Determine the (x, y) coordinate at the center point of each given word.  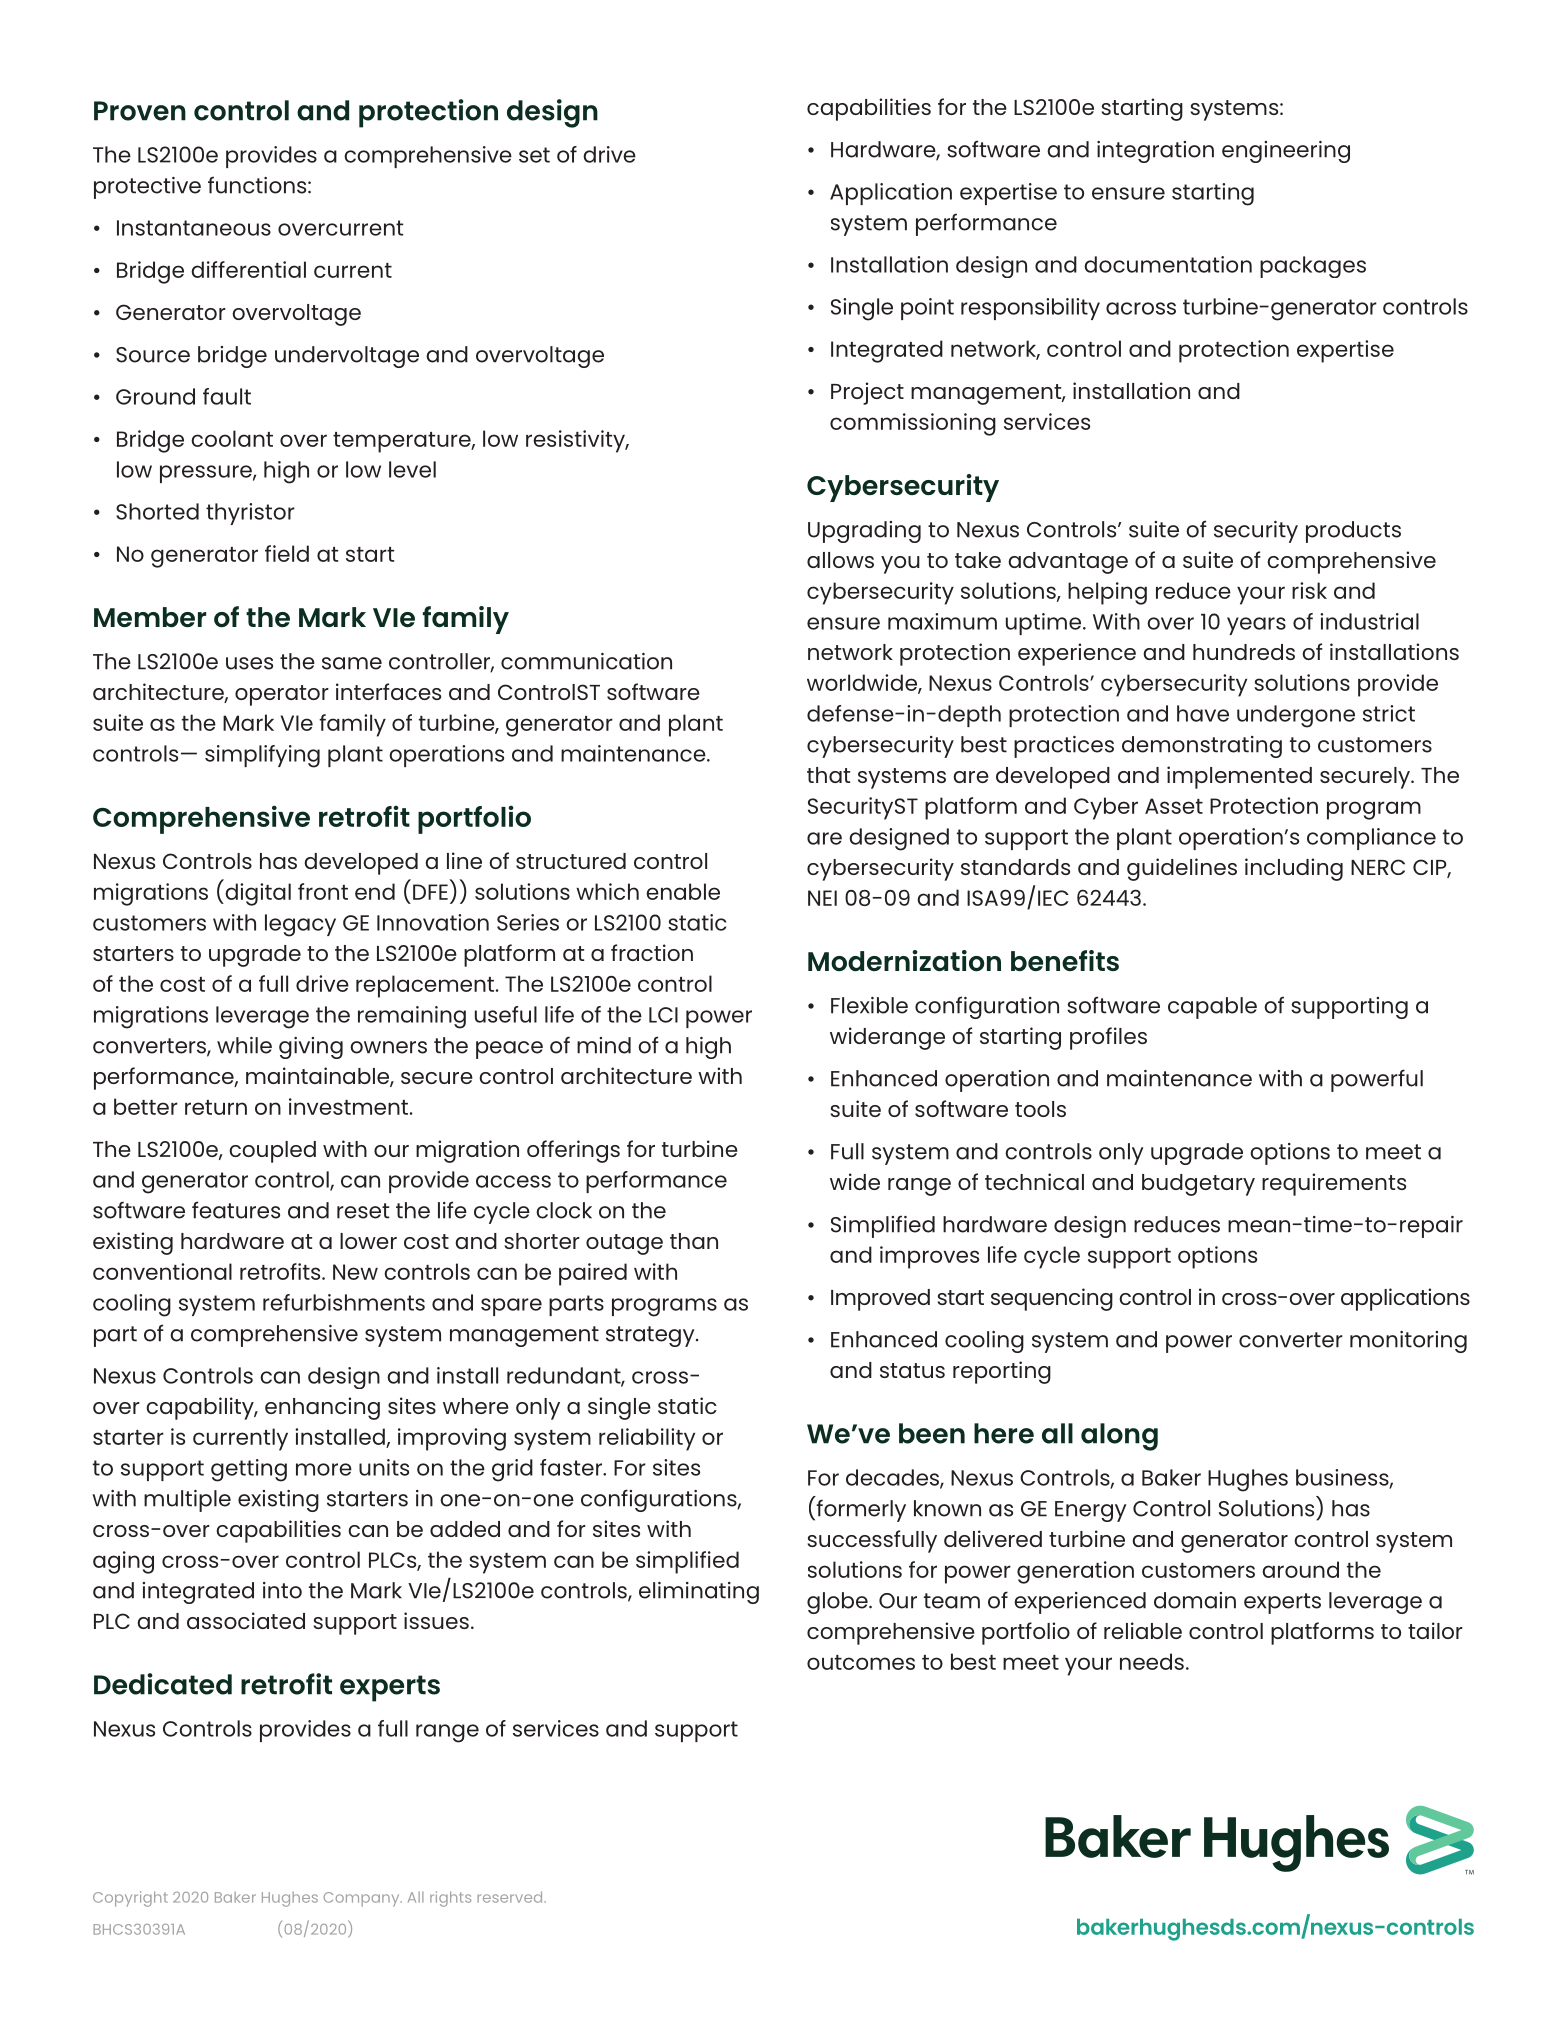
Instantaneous (194, 228)
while (244, 1045)
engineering (1286, 152)
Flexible (869, 1005)
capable (1212, 1008)
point (927, 309)
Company (362, 1899)
